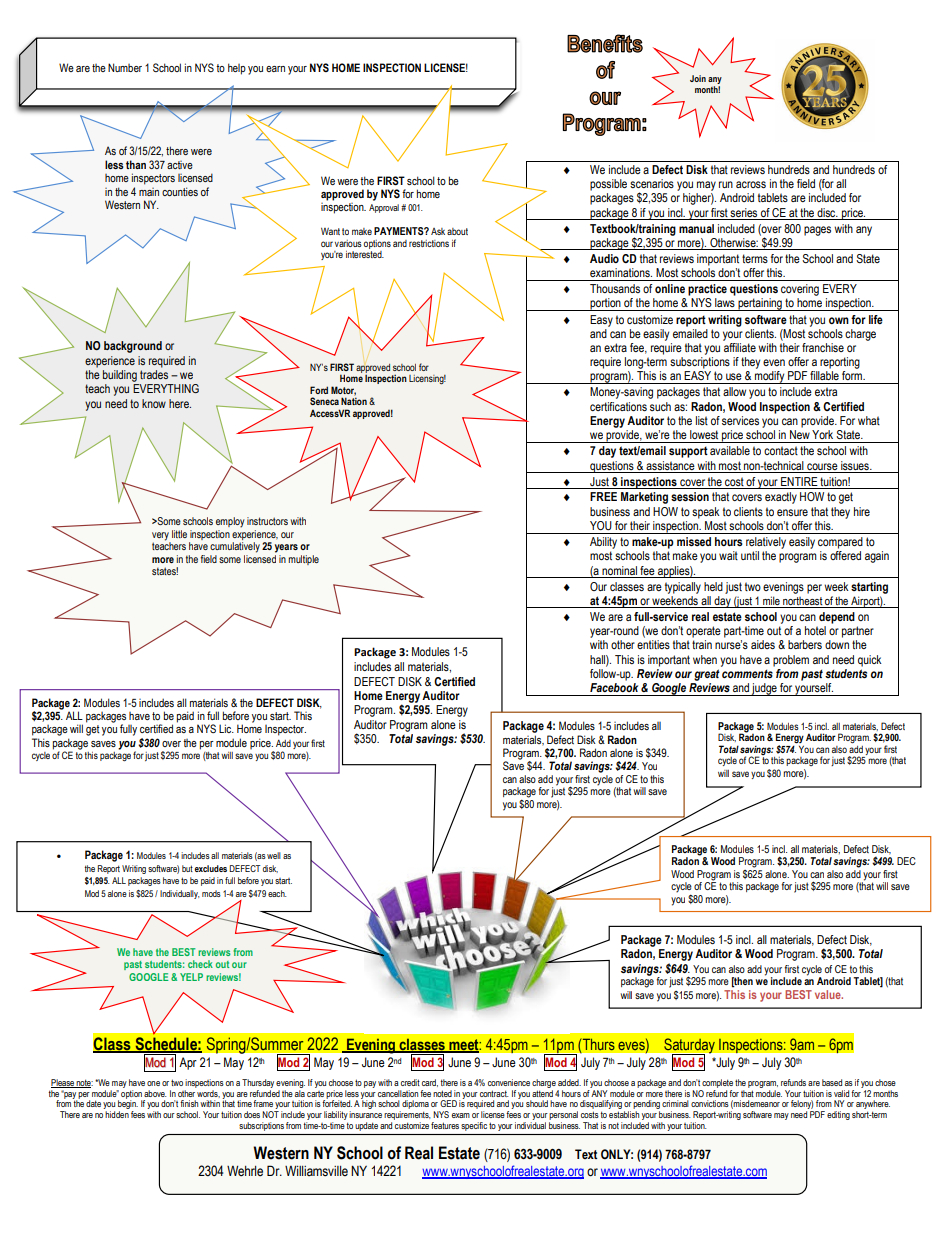 The image size is (952, 1233). What do you see at coordinates (608, 185) in the screenshot?
I see `possible` at bounding box center [608, 185].
